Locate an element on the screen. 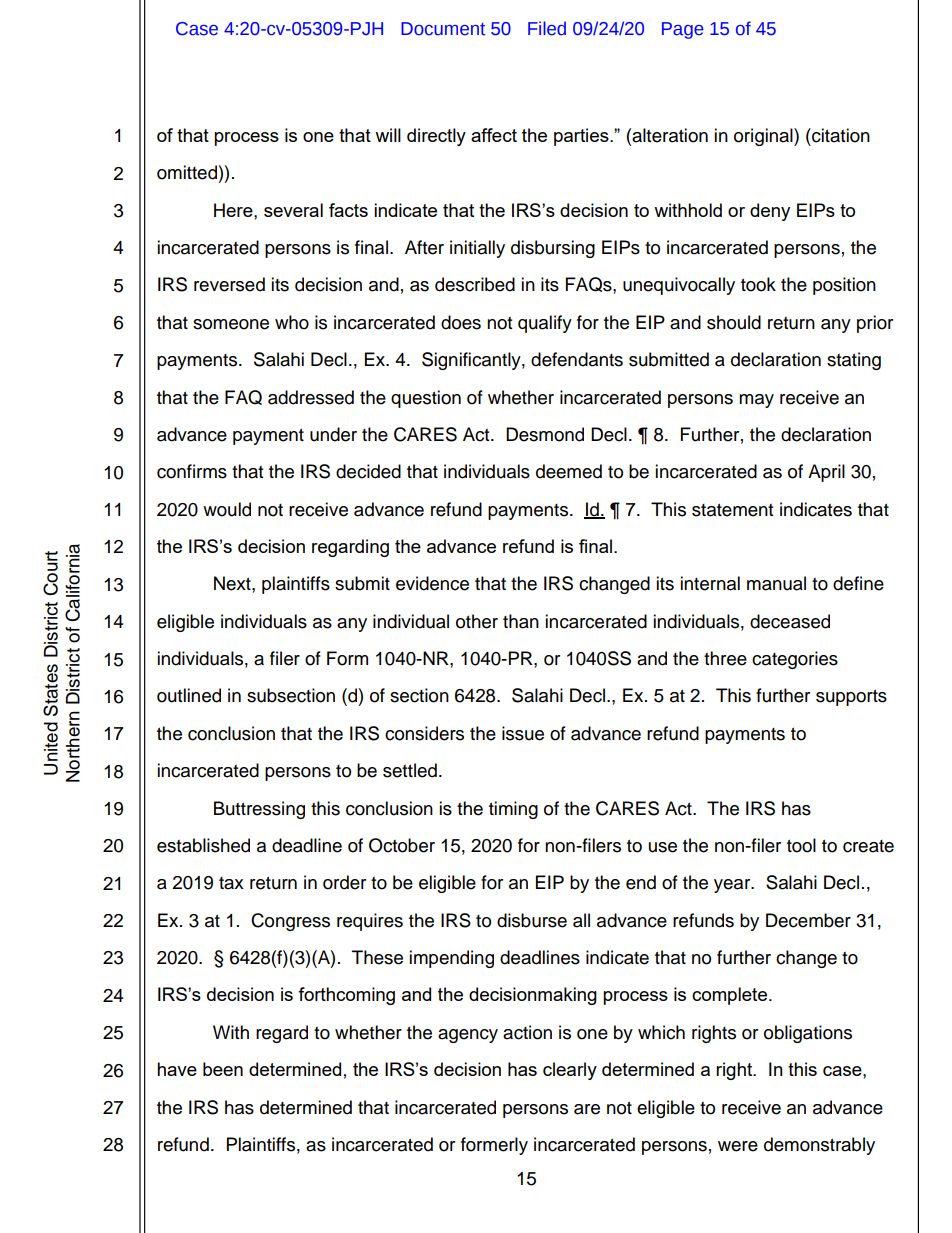 The image size is (952, 1233). should is located at coordinates (734, 322).
